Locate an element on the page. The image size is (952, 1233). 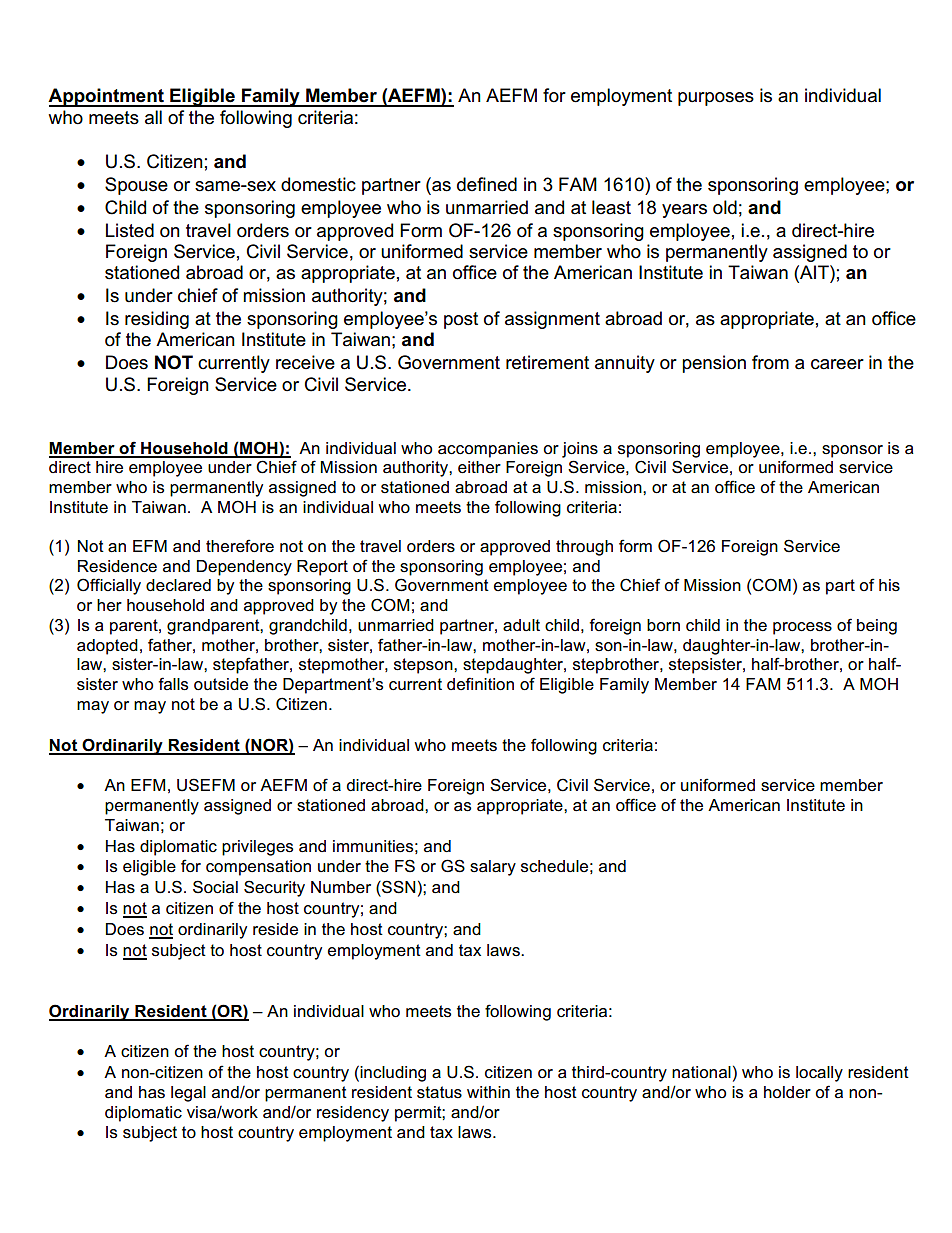
being is located at coordinates (877, 627).
